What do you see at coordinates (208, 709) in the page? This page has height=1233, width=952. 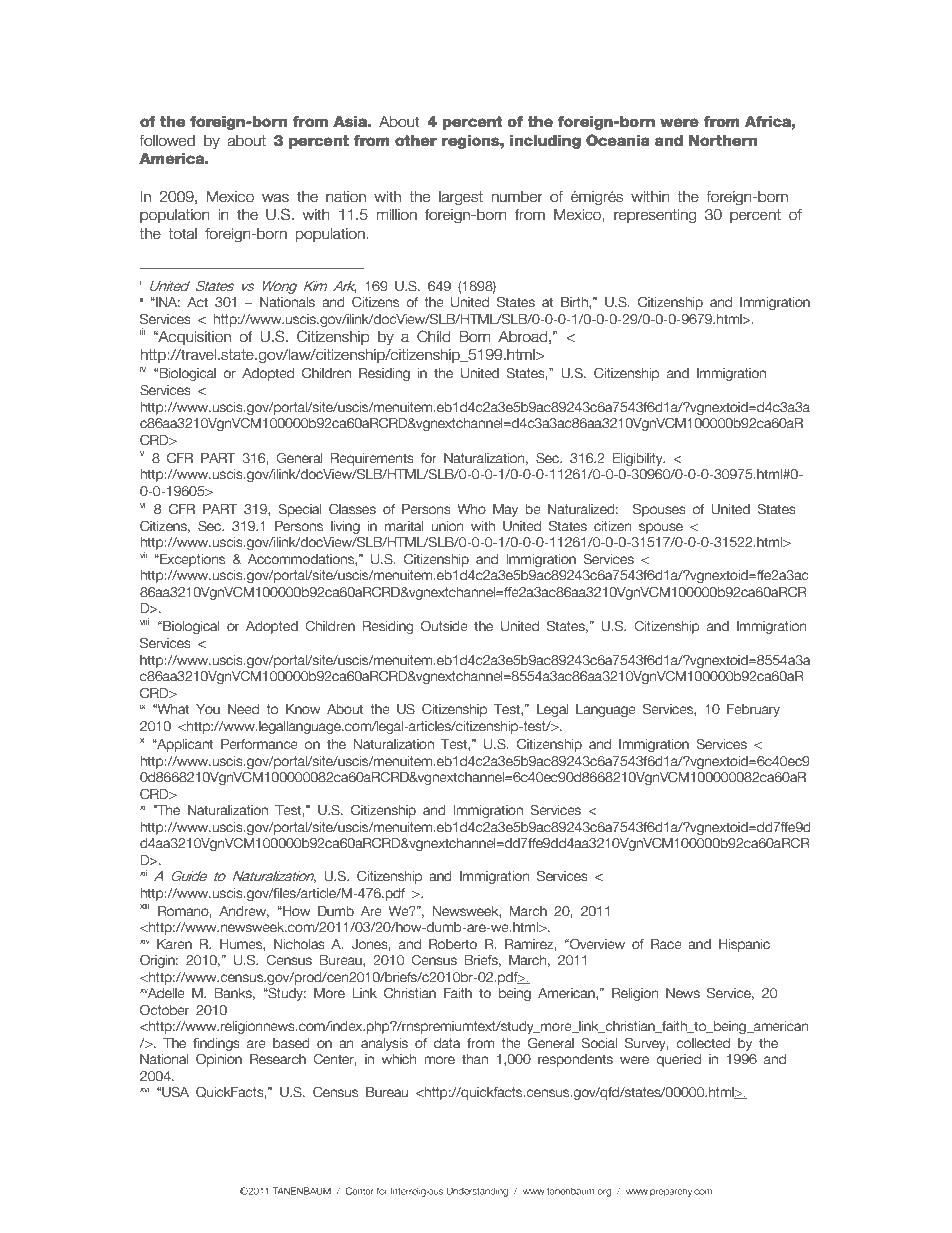 I see `You` at bounding box center [208, 709].
